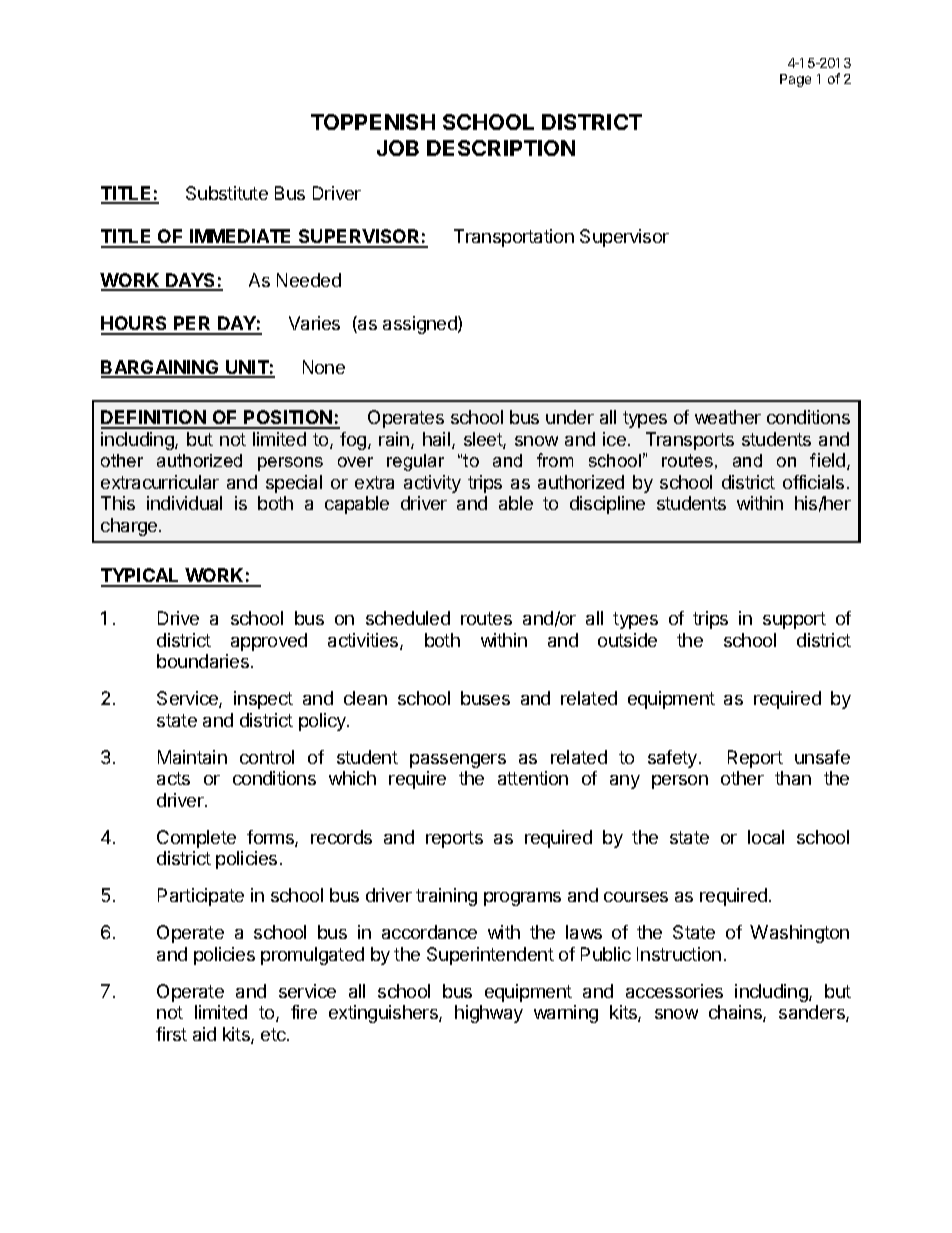 The height and width of the screenshot is (1233, 952). What do you see at coordinates (227, 193) in the screenshot?
I see `Substitute` at bounding box center [227, 193].
